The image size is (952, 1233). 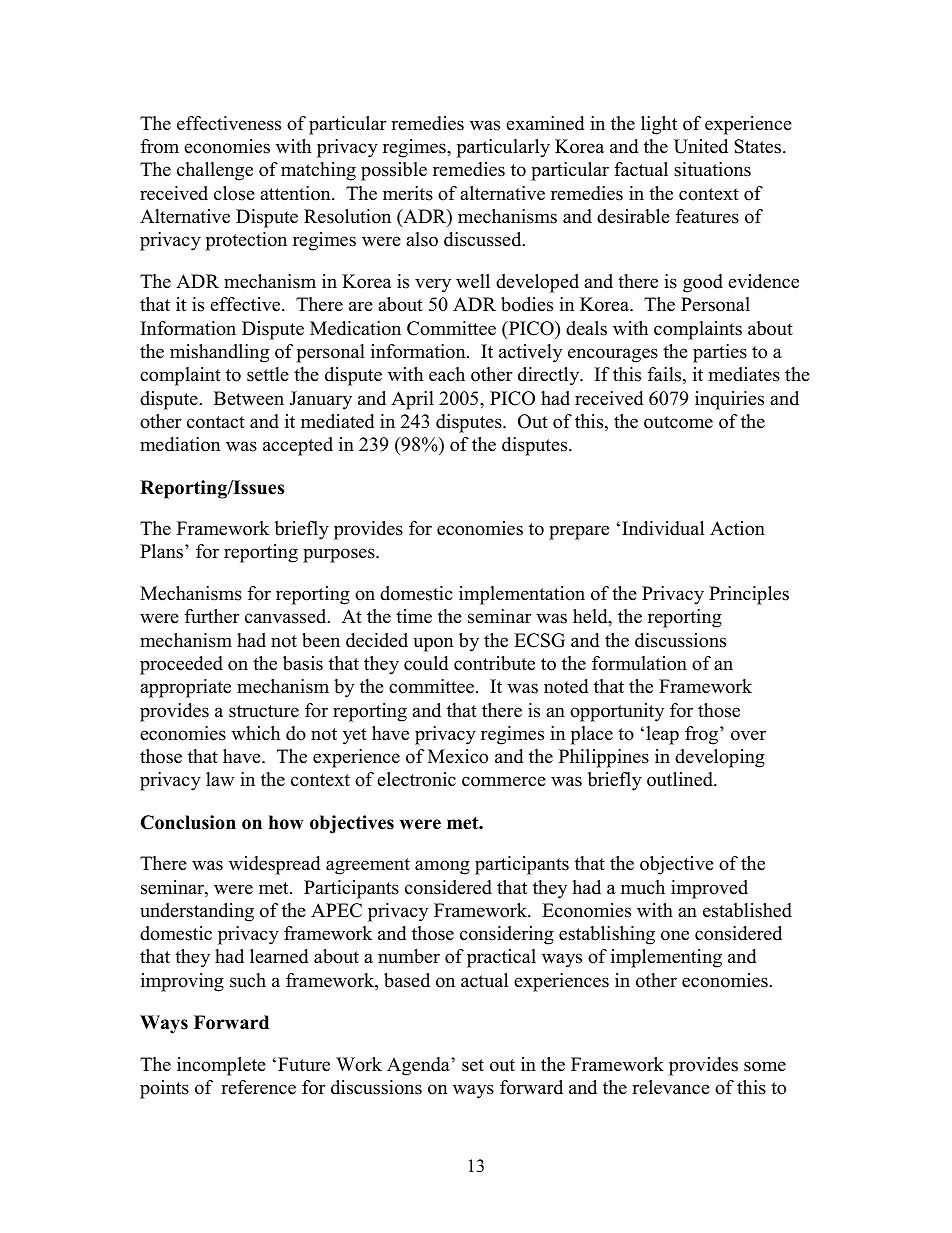 I want to click on incomplete, so click(x=221, y=1066).
